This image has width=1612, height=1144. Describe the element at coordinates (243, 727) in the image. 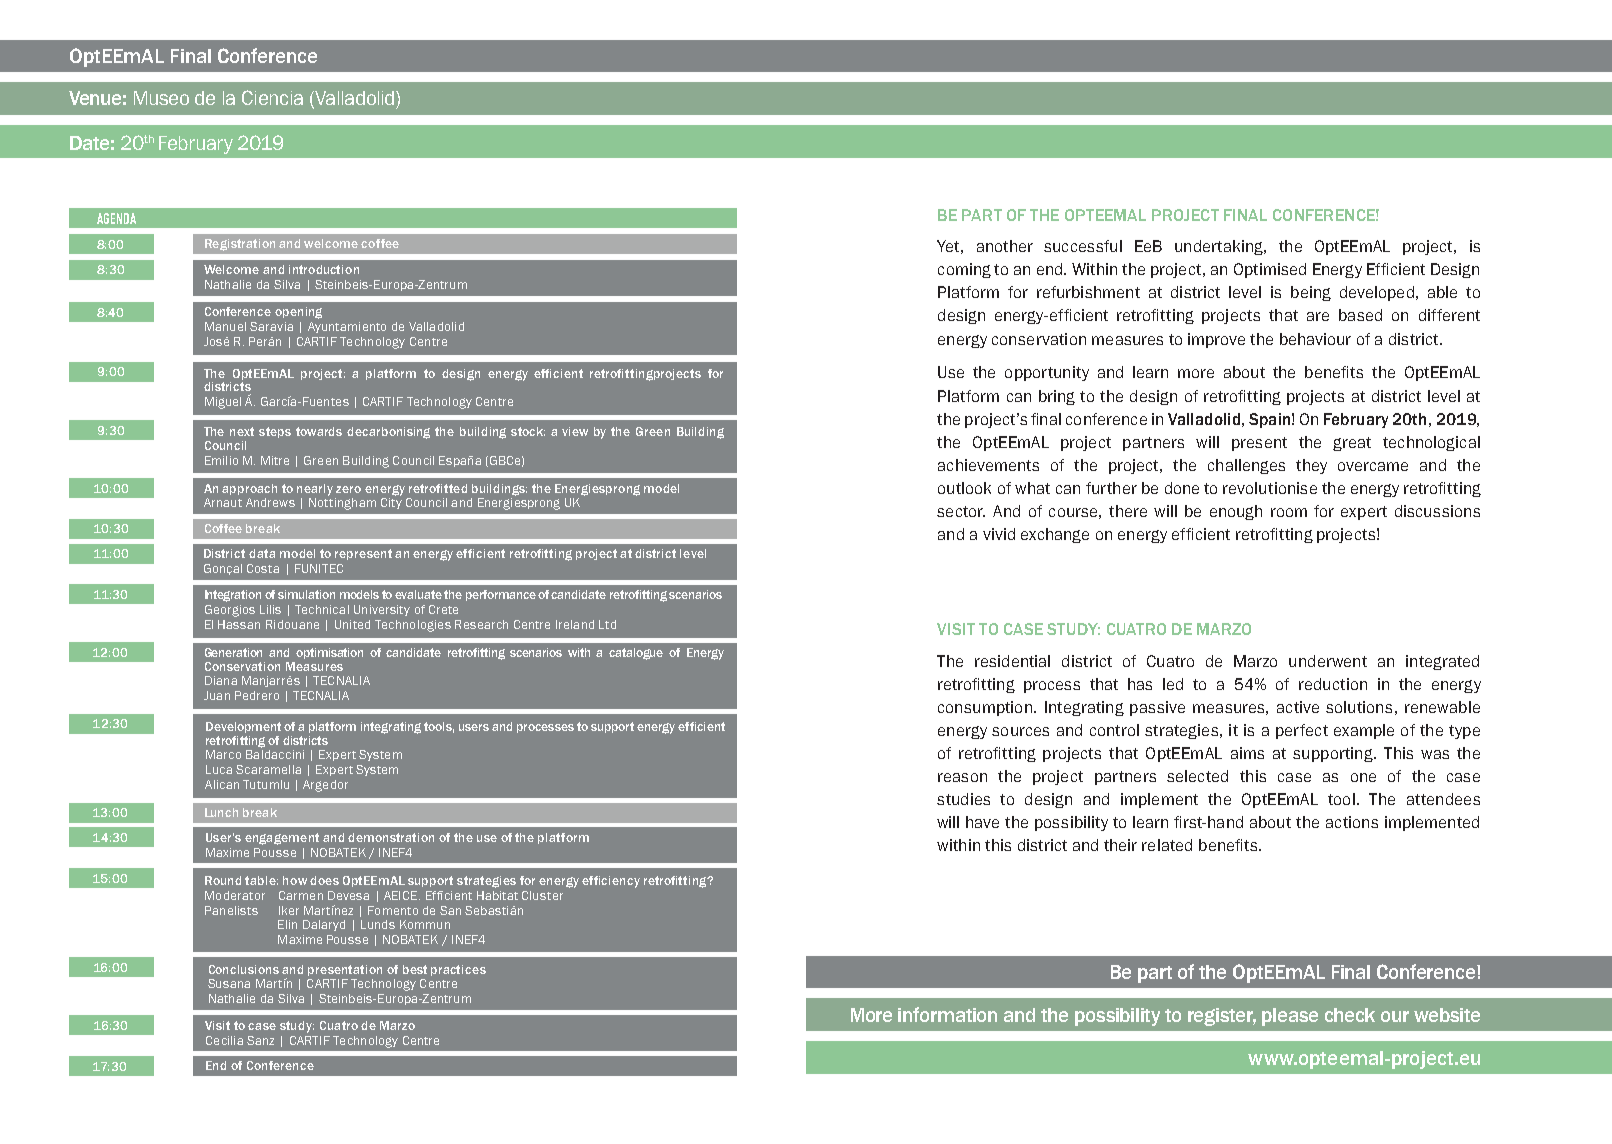

I see `Development` at that location.
